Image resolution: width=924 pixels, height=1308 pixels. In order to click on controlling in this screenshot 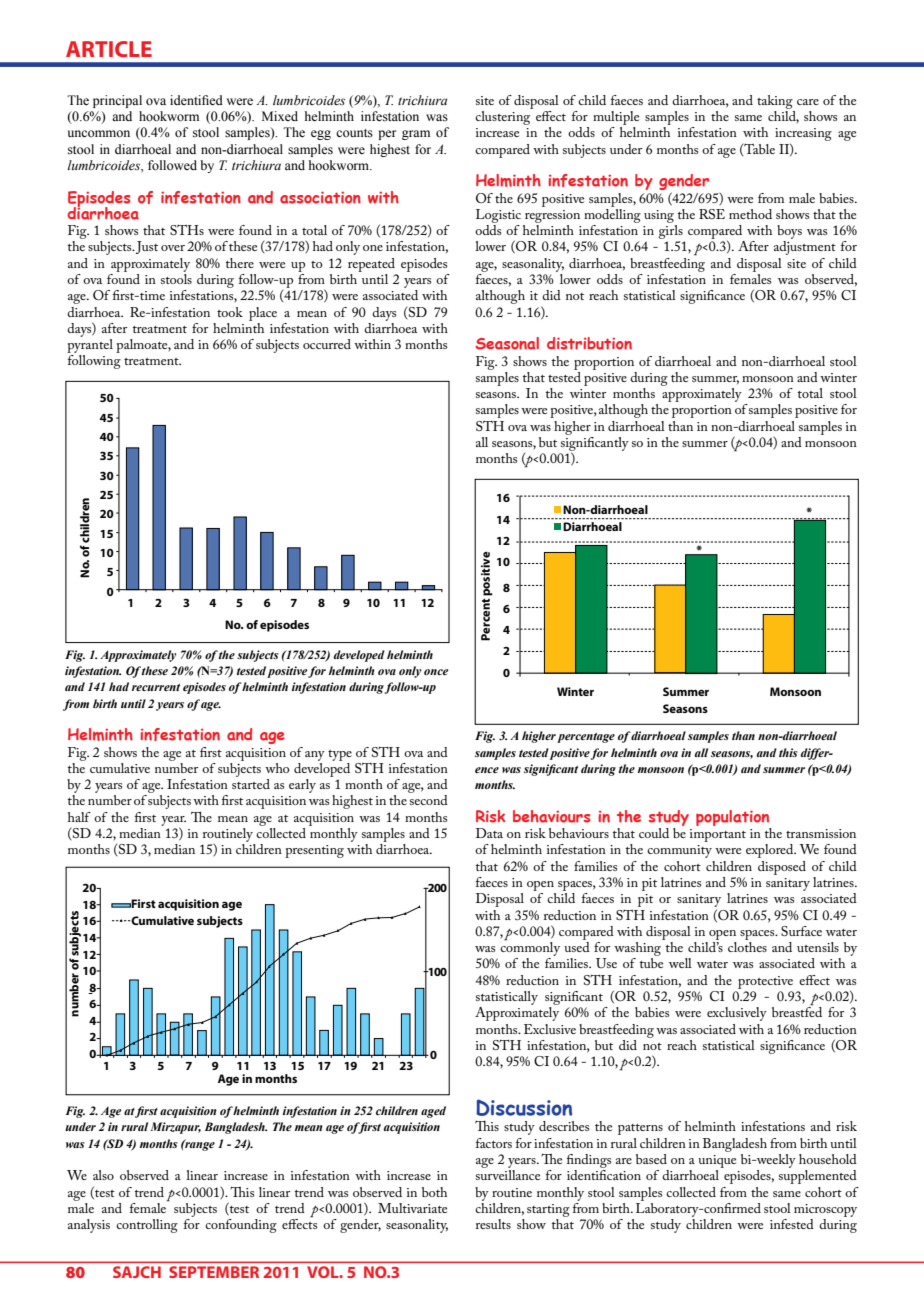, I will do `click(147, 1226)`.
